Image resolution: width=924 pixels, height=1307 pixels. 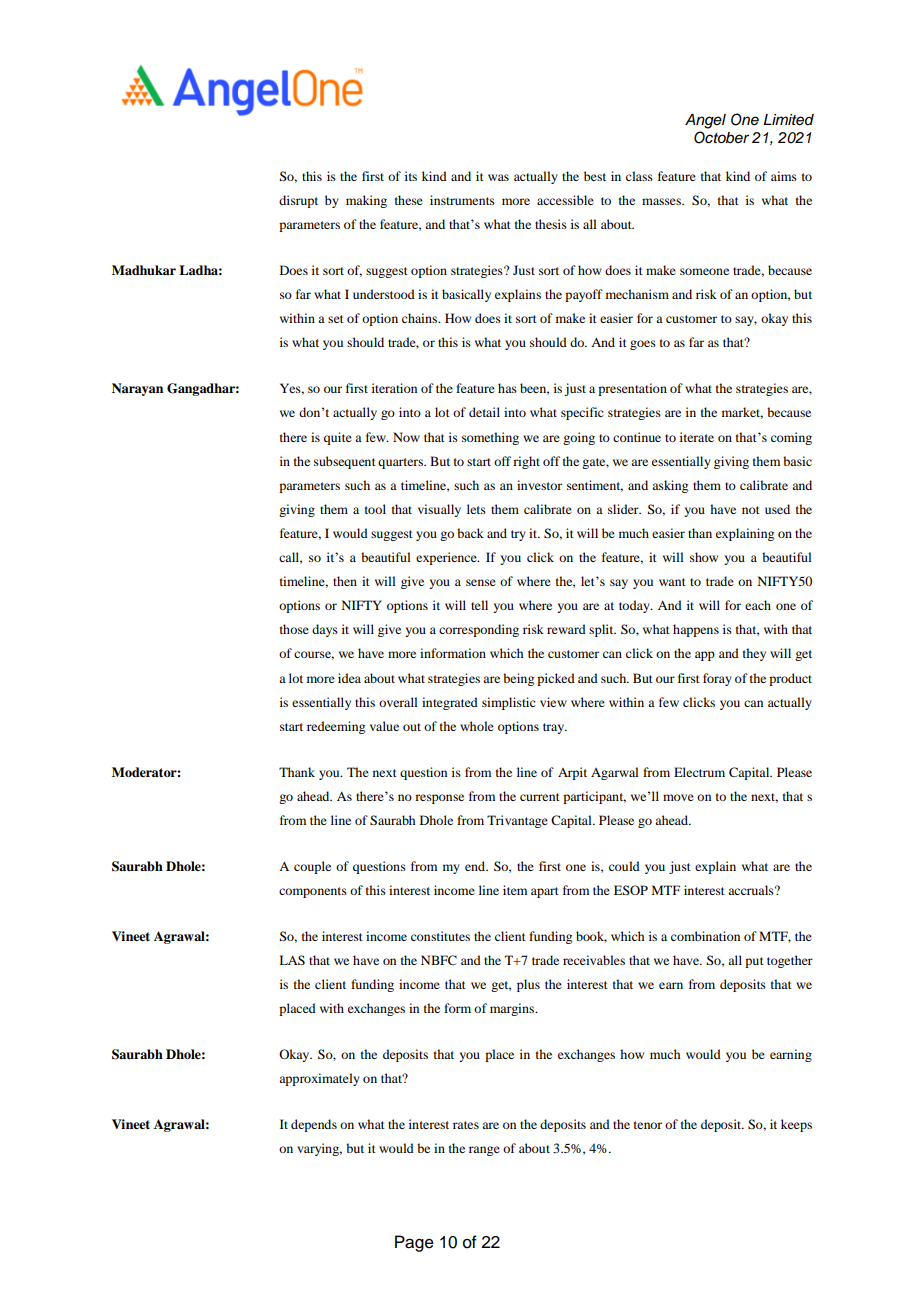 What do you see at coordinates (298, 201) in the screenshot?
I see `disrupt` at bounding box center [298, 201].
